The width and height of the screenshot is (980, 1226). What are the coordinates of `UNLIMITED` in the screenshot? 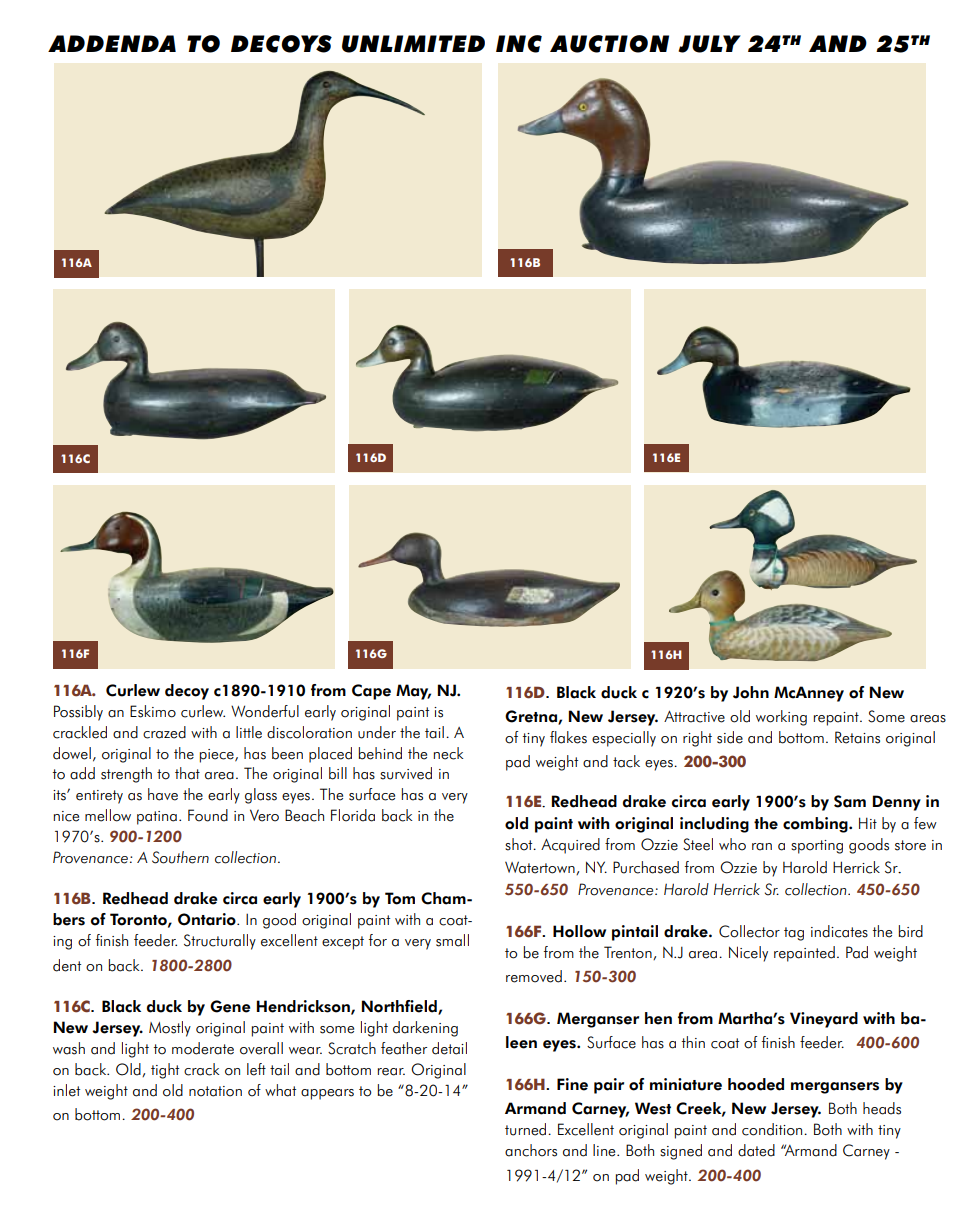 It's located at (413, 44).
